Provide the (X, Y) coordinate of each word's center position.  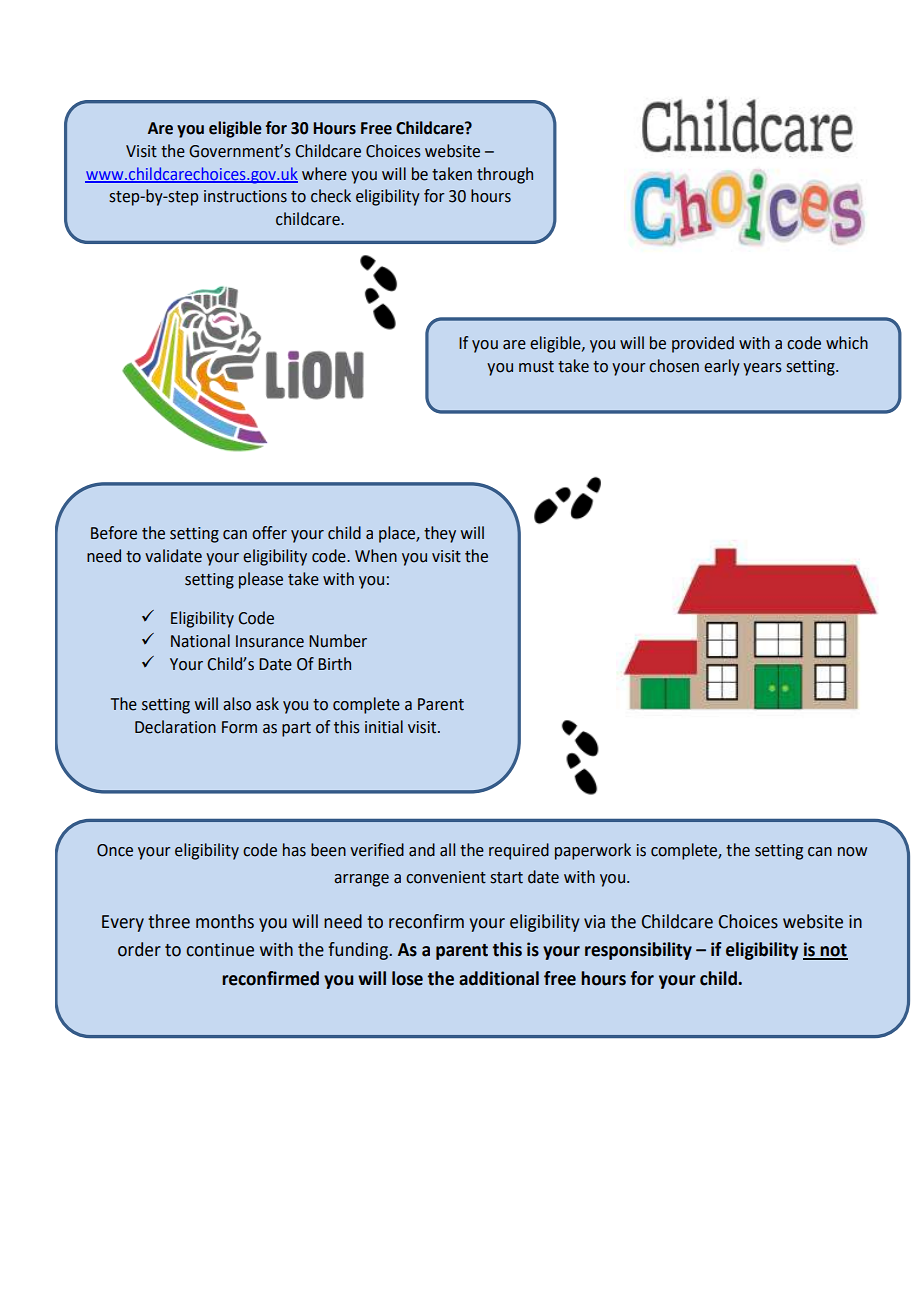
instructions (245, 196)
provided (703, 344)
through (505, 175)
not (833, 951)
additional (499, 978)
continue (220, 950)
